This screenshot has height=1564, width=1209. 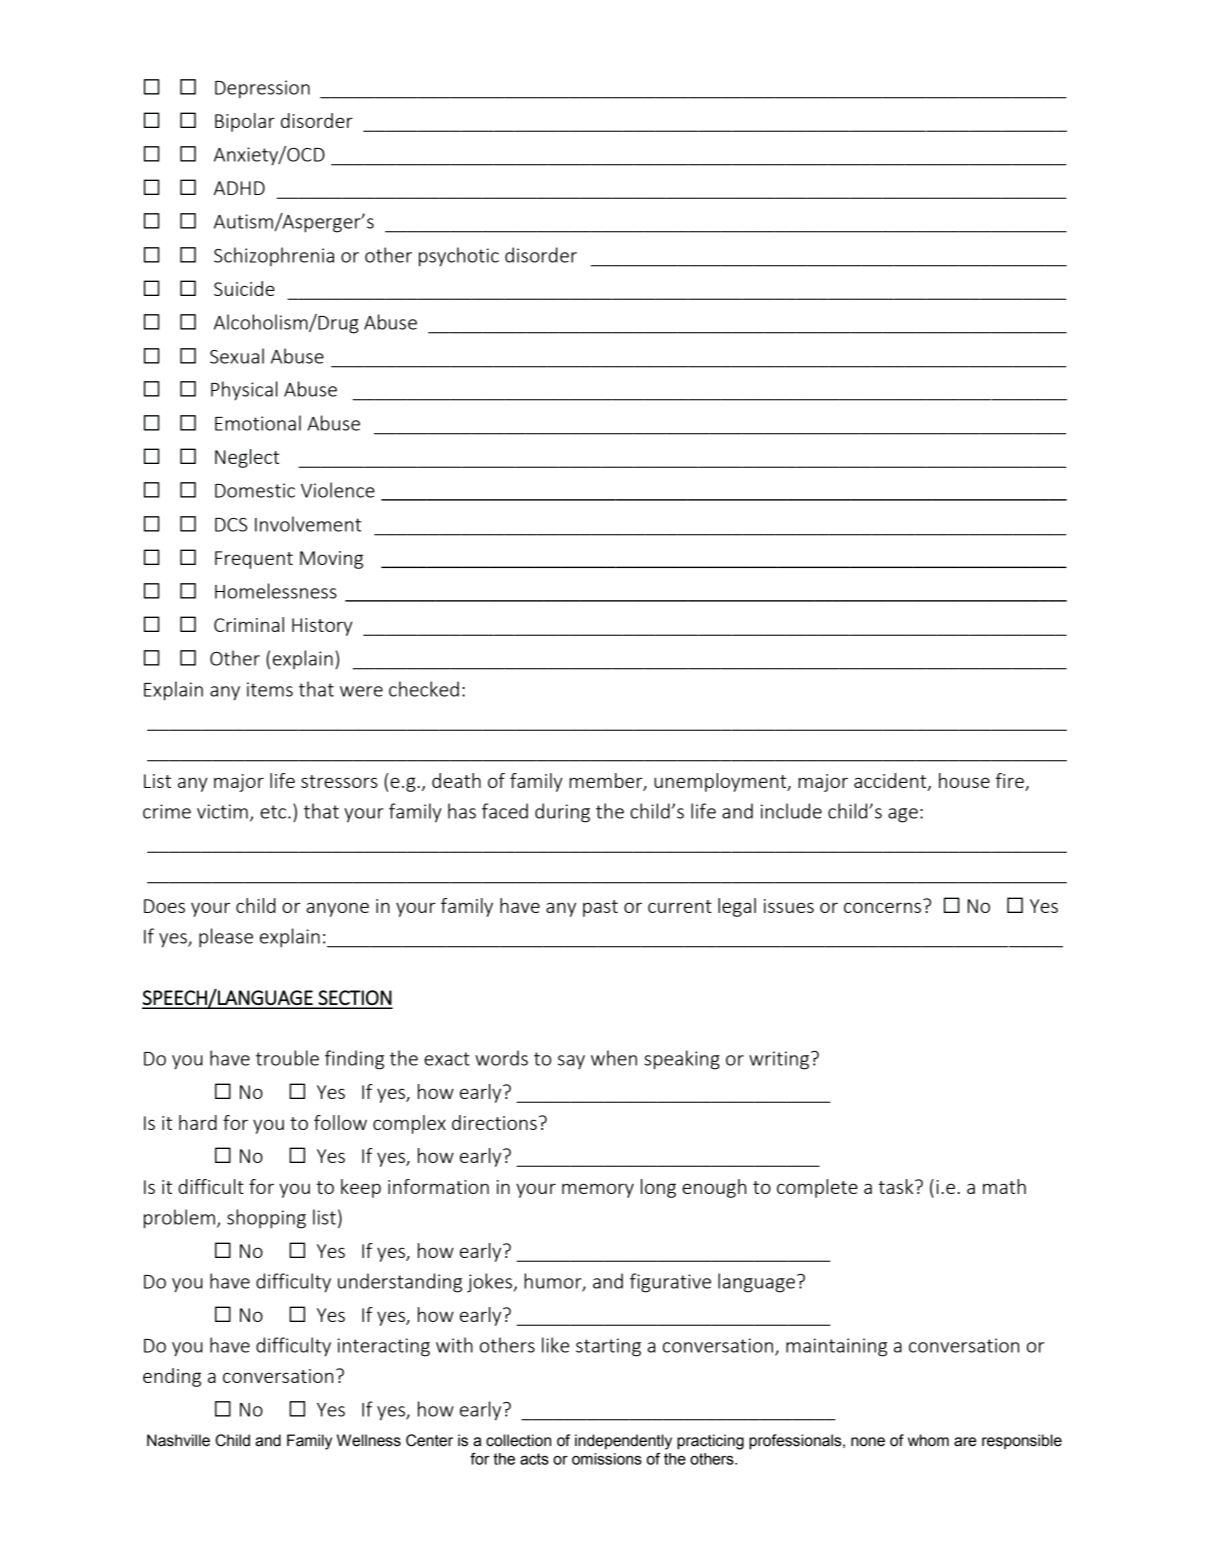 What do you see at coordinates (897, 1186) in the screenshot?
I see `task` at bounding box center [897, 1186].
